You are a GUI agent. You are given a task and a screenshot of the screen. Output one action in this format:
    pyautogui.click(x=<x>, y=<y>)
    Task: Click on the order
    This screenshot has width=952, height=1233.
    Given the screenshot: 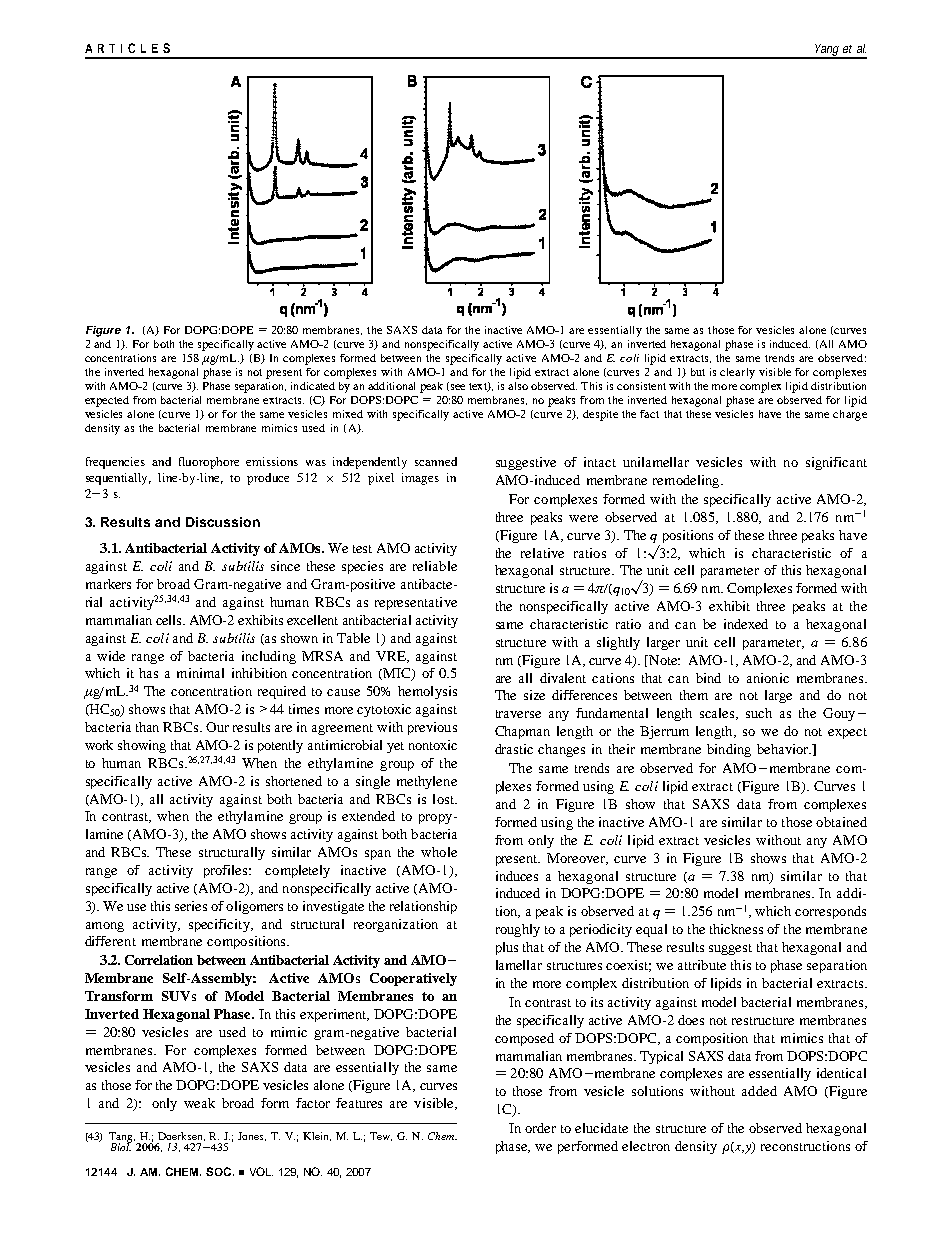 What is the action you would take?
    pyautogui.click(x=540, y=1128)
